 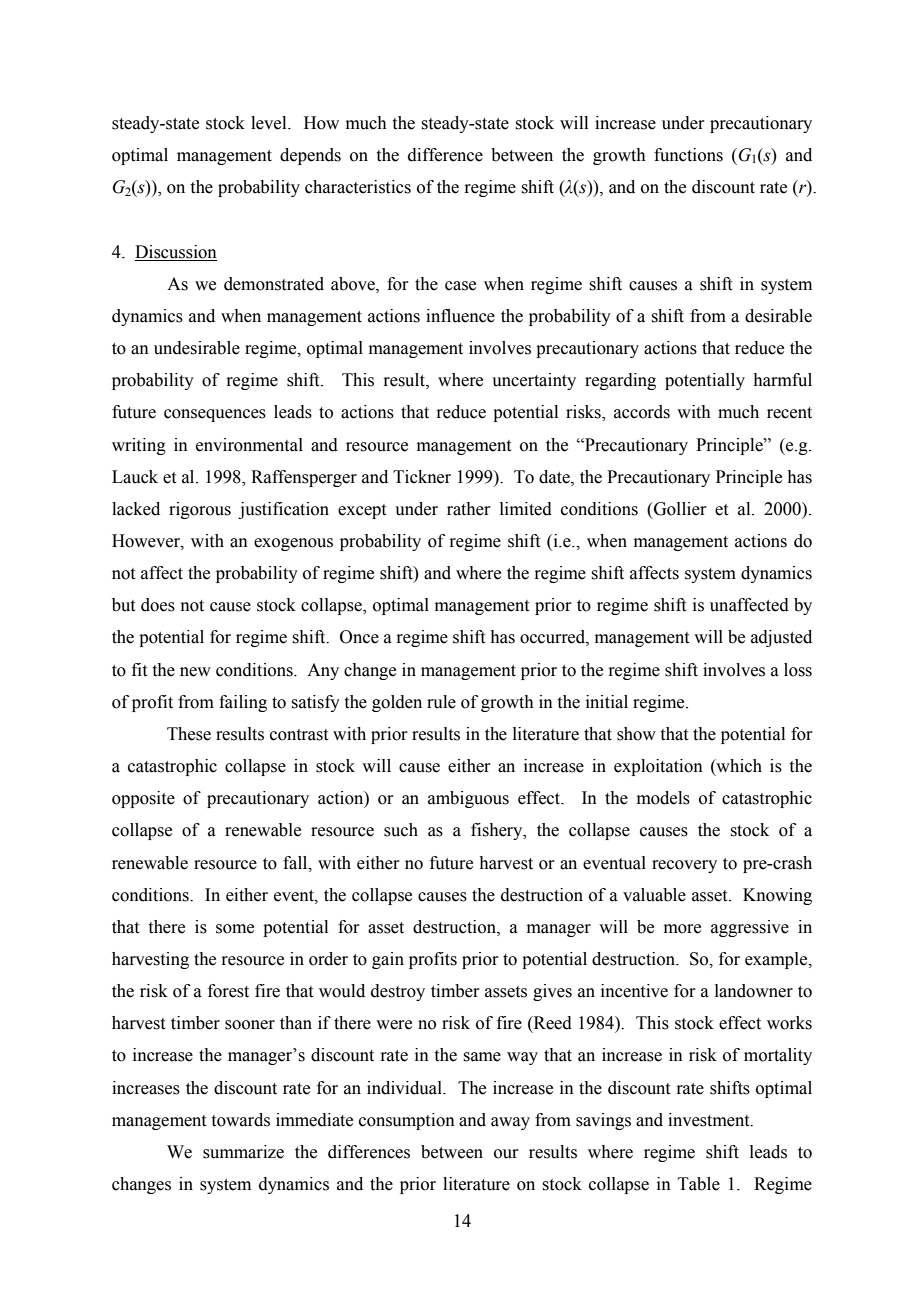 I want to click on models, so click(x=663, y=798).
